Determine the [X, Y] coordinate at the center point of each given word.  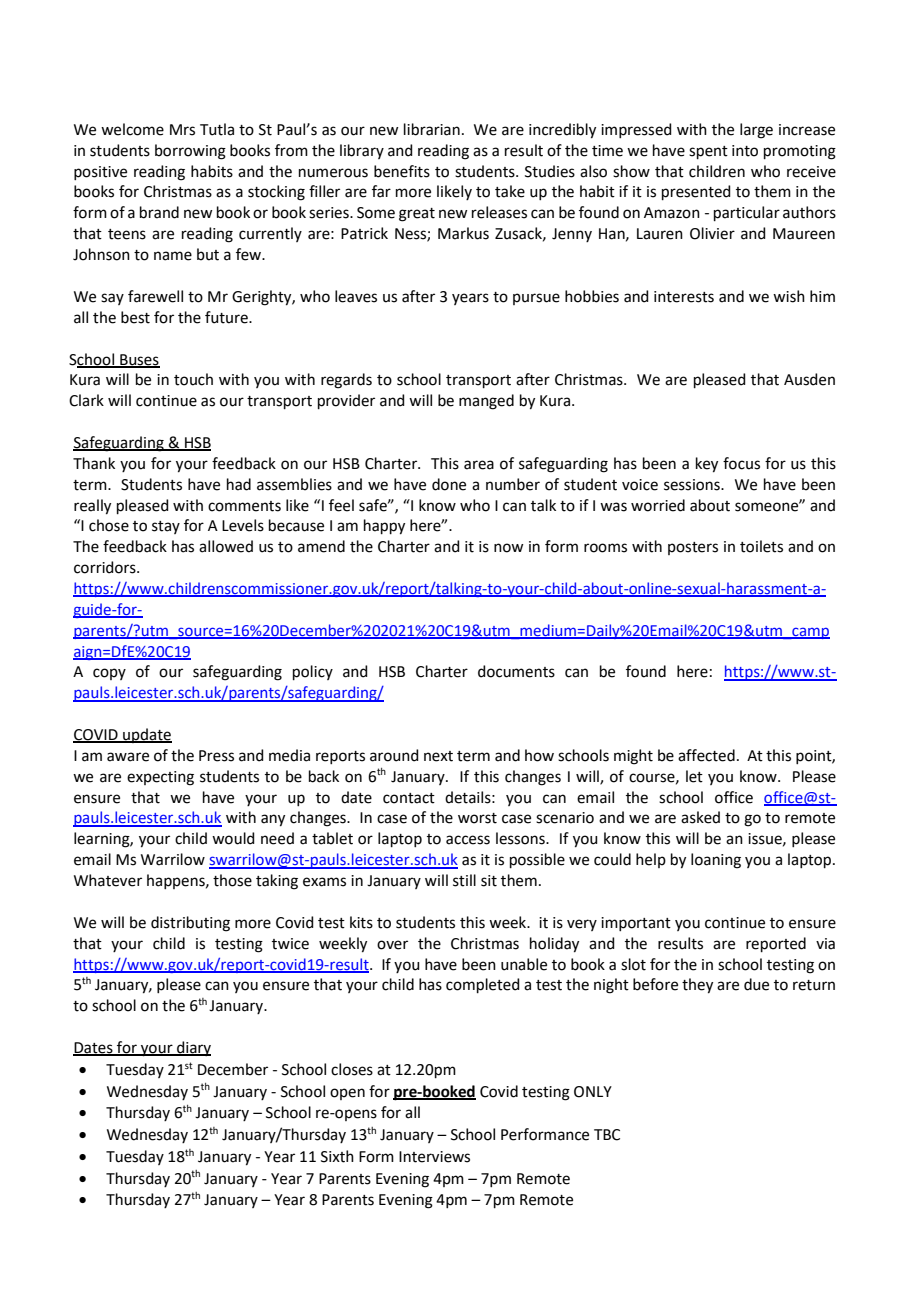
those [232, 880]
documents [516, 671]
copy [109, 674]
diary [193, 1048]
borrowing [190, 152]
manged [486, 402]
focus [741, 463]
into [745, 151]
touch [193, 379]
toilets [761, 546]
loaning [716, 861]
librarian [432, 129]
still [464, 880]
